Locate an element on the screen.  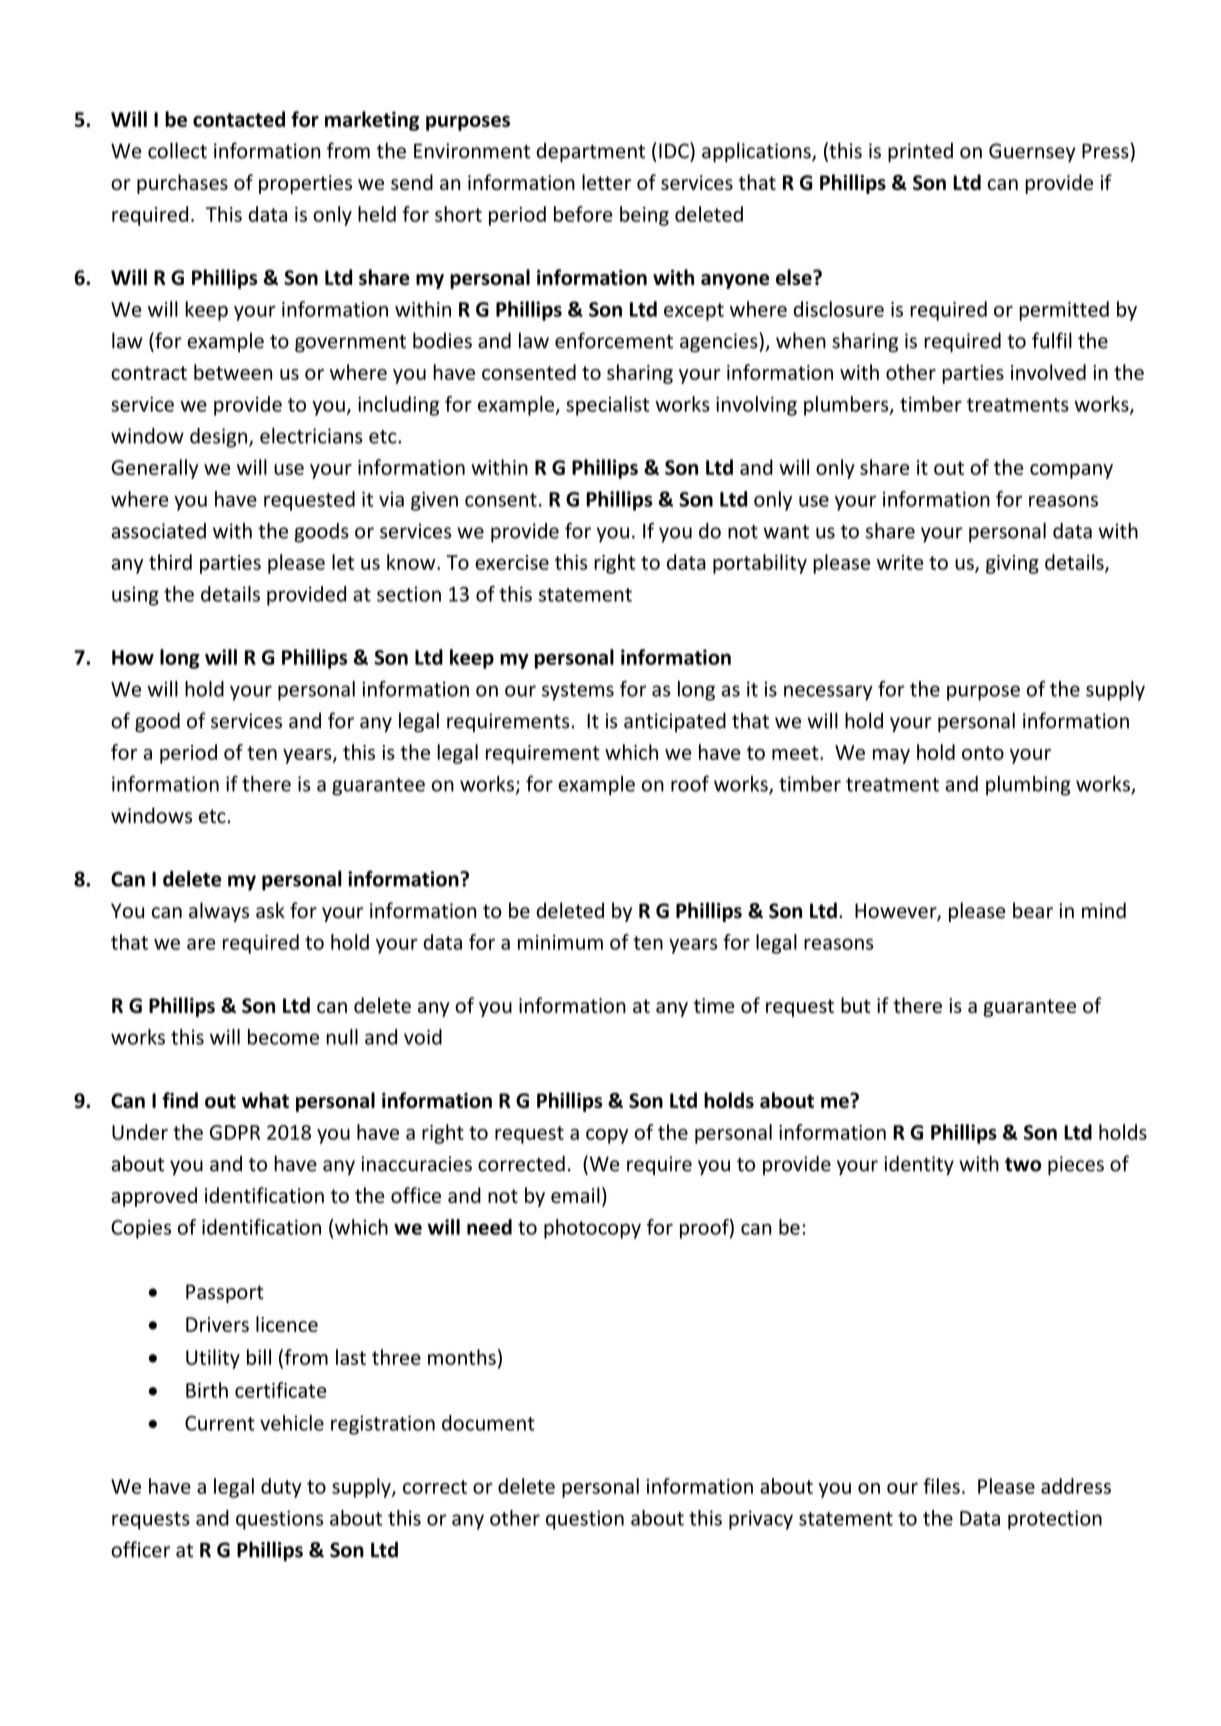
letter is located at coordinates (606, 182).
